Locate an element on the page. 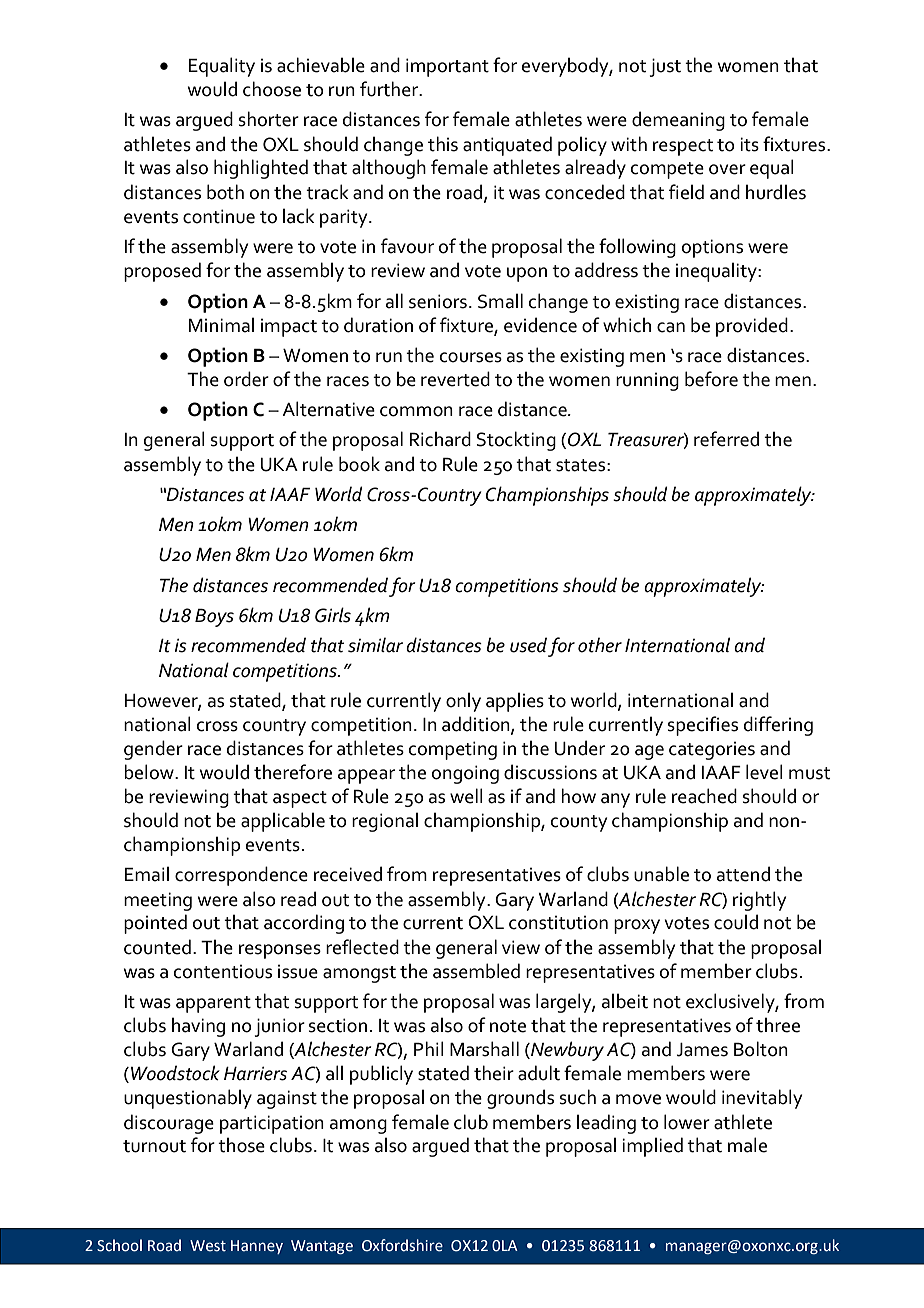  West is located at coordinates (208, 1246).
